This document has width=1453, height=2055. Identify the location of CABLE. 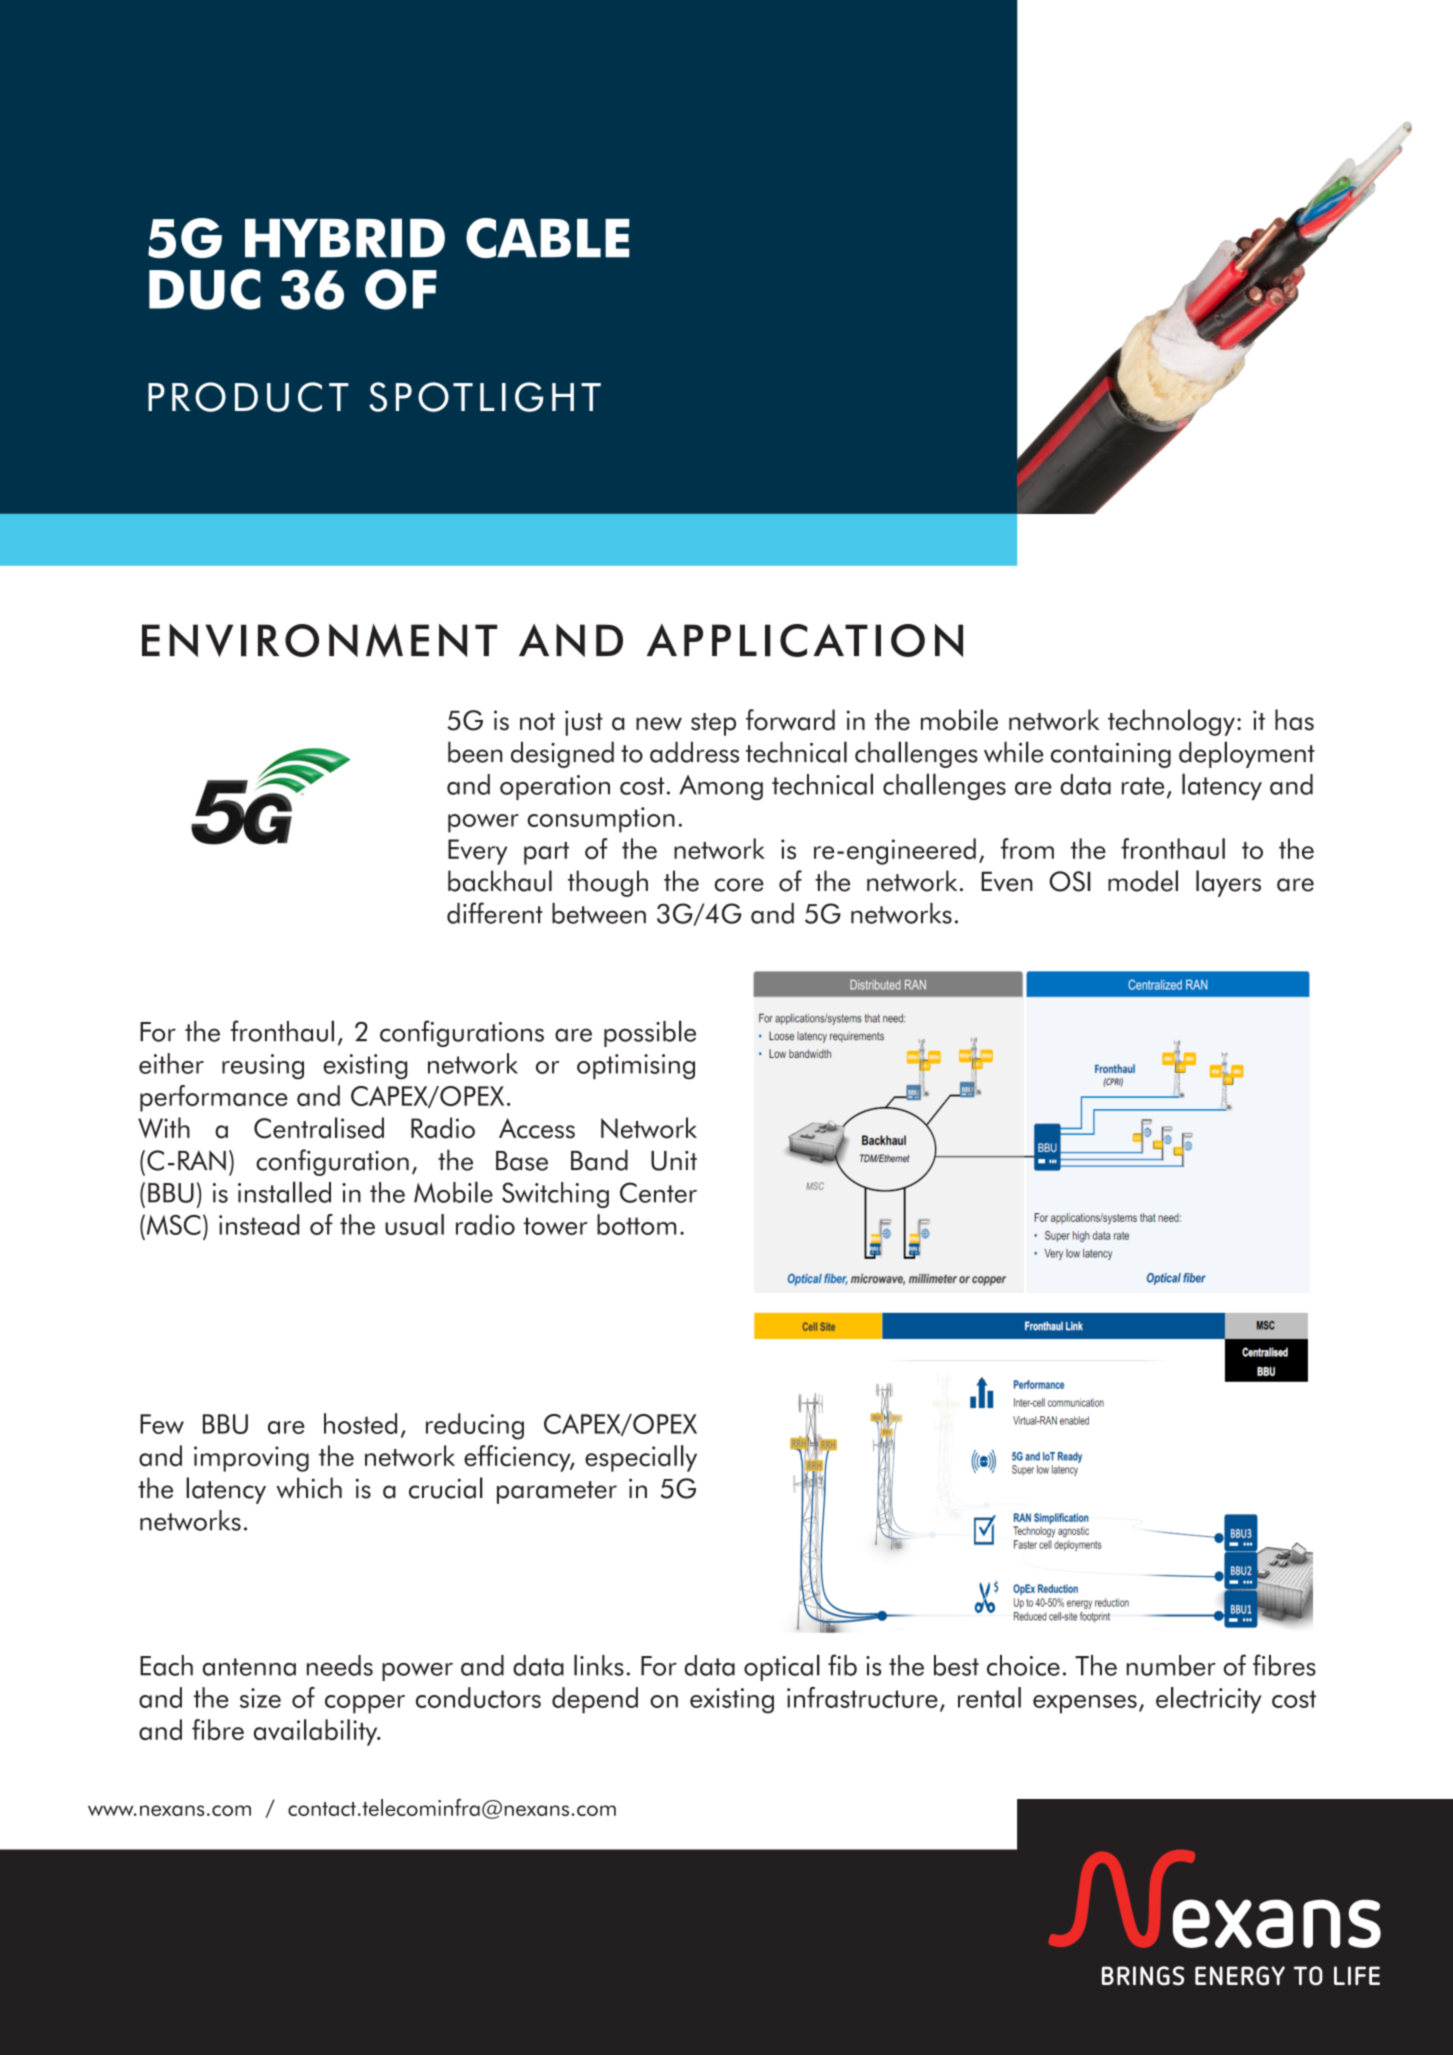
(547, 238).
